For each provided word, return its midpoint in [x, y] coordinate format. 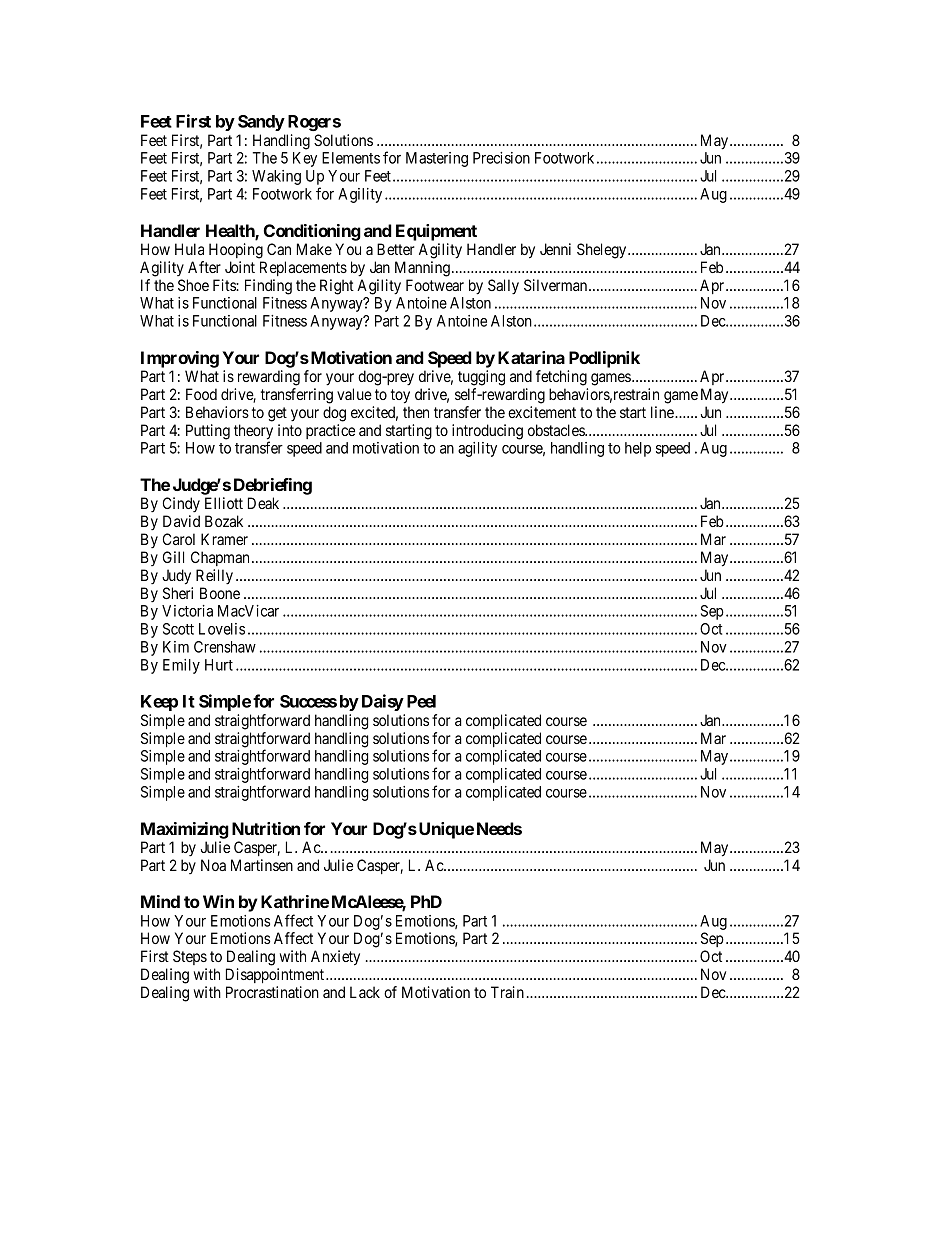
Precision [501, 158]
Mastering [437, 159]
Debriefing [273, 486]
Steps [190, 957]
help [638, 449]
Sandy [261, 123]
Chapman [220, 558]
